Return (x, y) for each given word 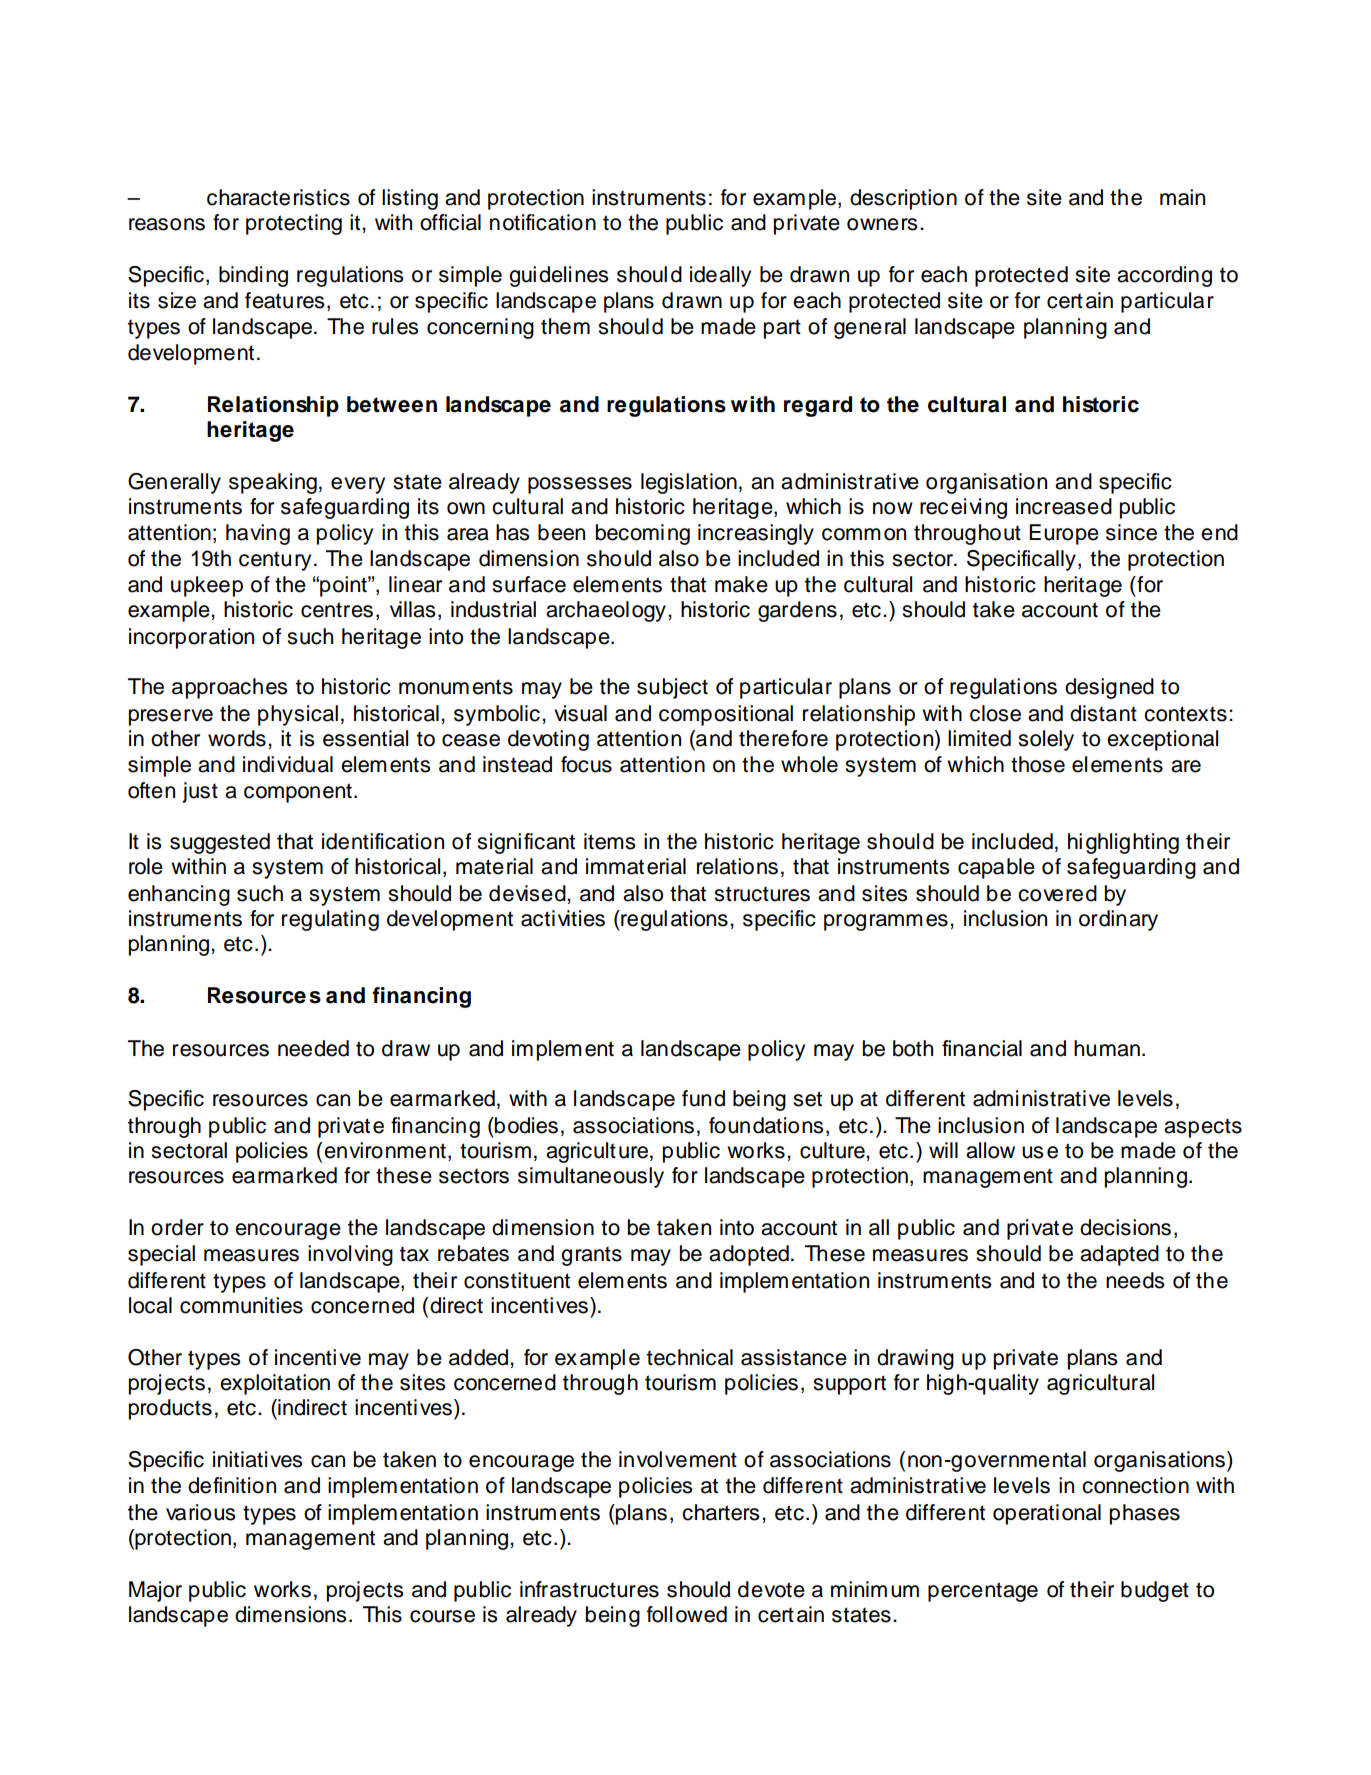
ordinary (1118, 920)
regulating (330, 920)
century (275, 561)
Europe (1064, 534)
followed (687, 1614)
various (200, 1512)
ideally (720, 276)
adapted (1119, 1255)
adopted (749, 1255)
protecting (294, 224)
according (1164, 276)
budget (1155, 1591)
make (741, 584)
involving (350, 1255)
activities (563, 918)
